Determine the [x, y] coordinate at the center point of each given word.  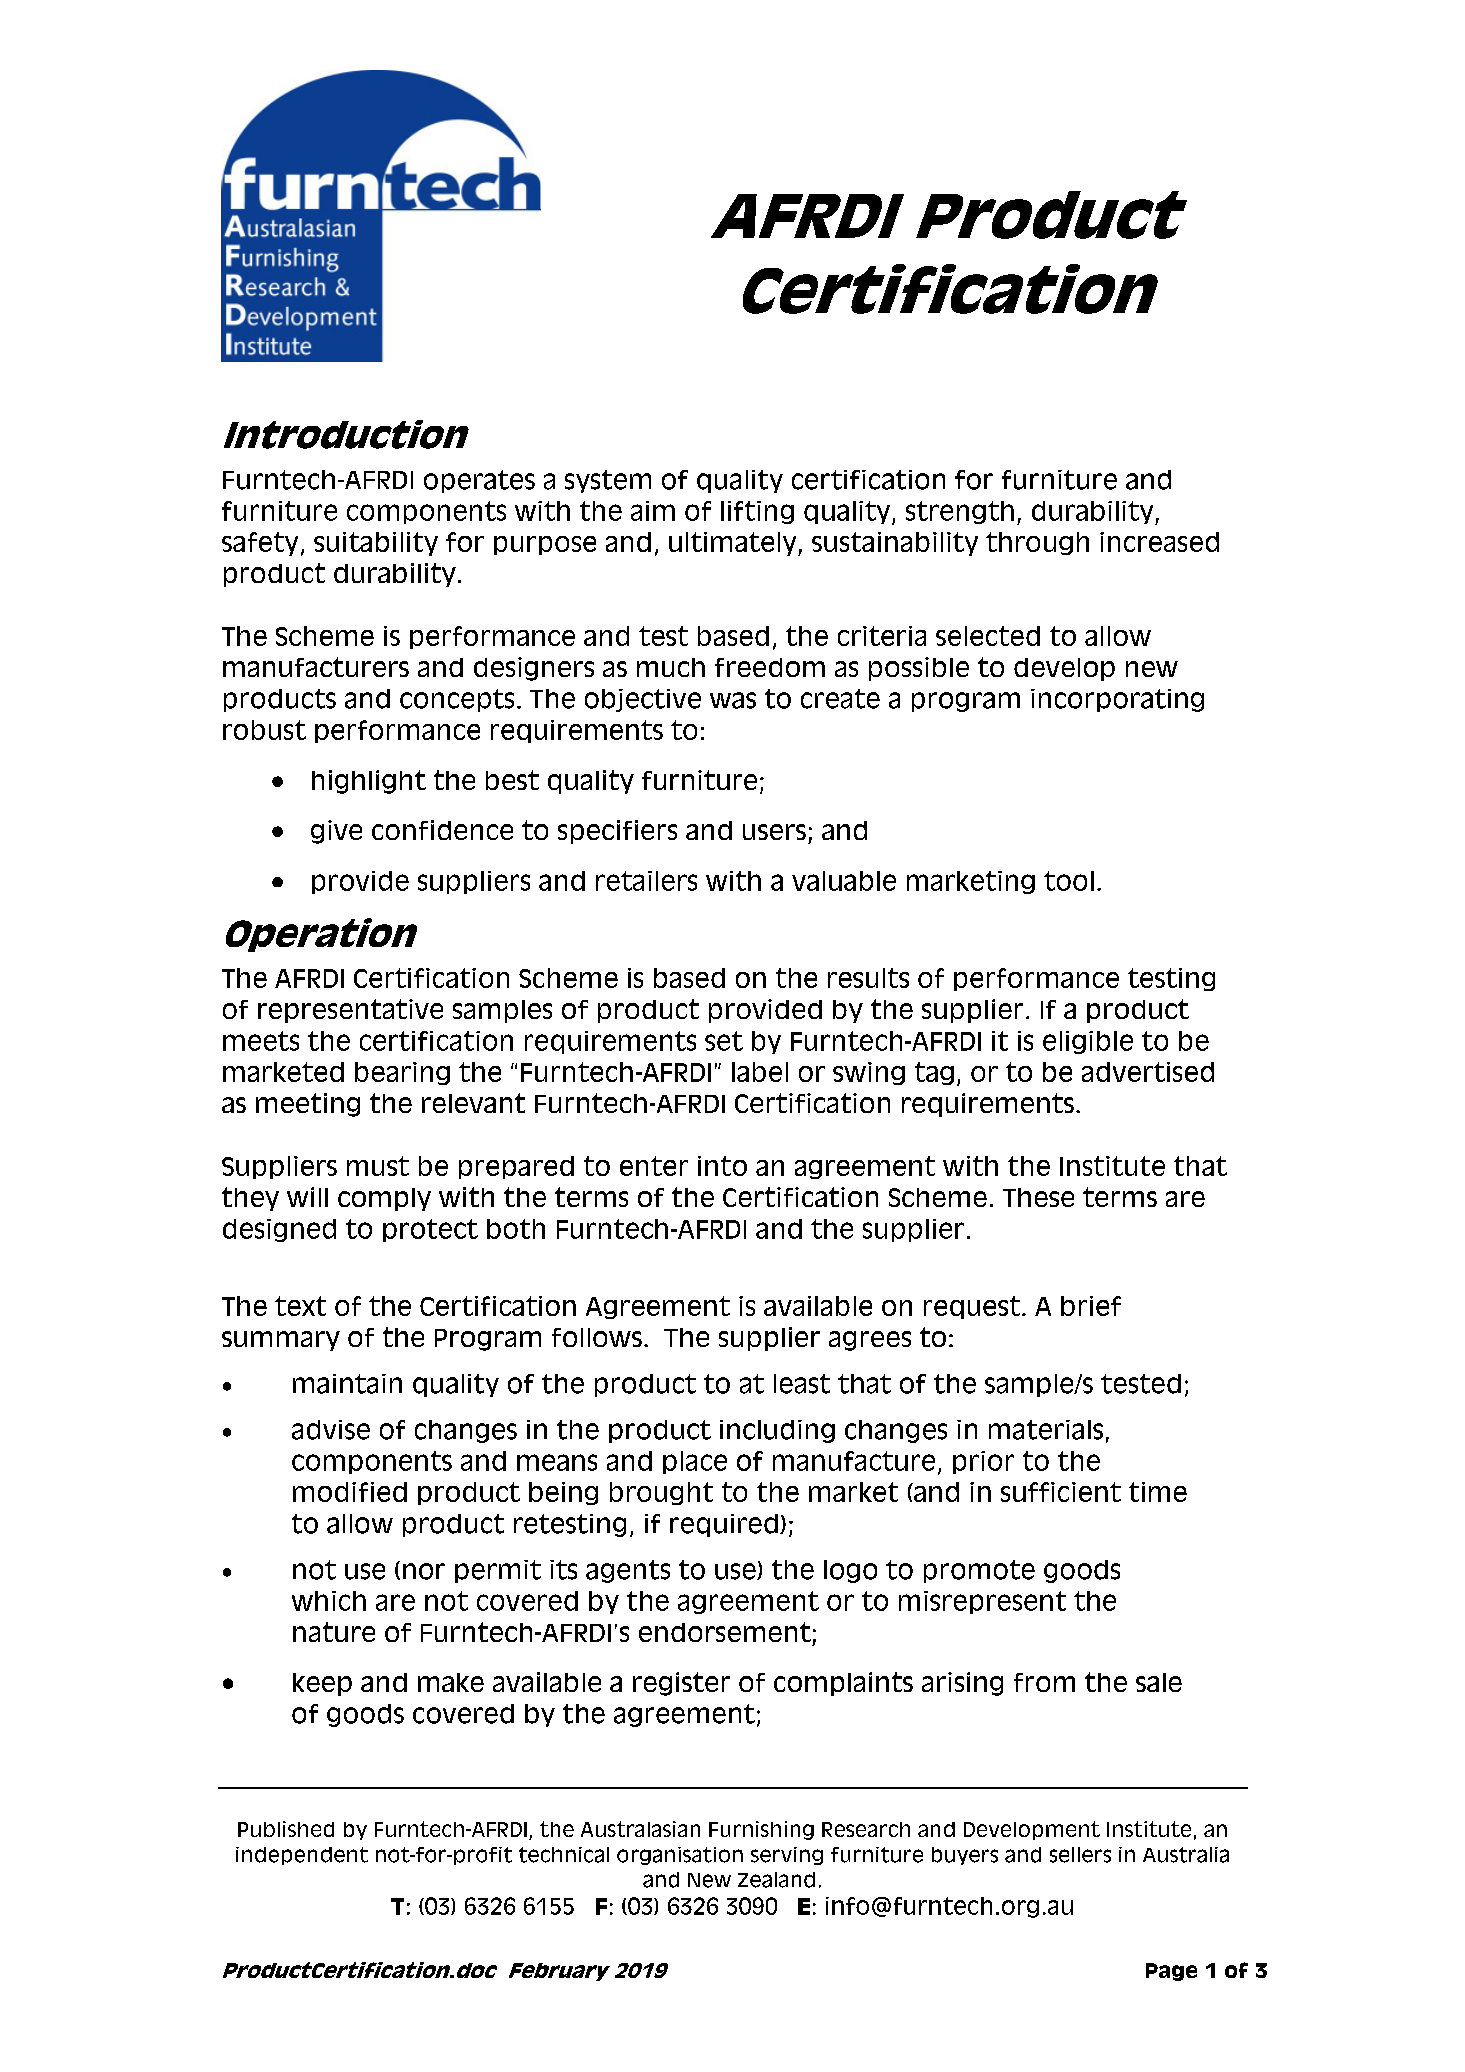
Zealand [776, 1880]
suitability [376, 544]
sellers [1080, 1855]
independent [302, 1856]
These [1038, 1197]
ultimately [734, 544]
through [1037, 543]
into [722, 1166]
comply [384, 1199]
